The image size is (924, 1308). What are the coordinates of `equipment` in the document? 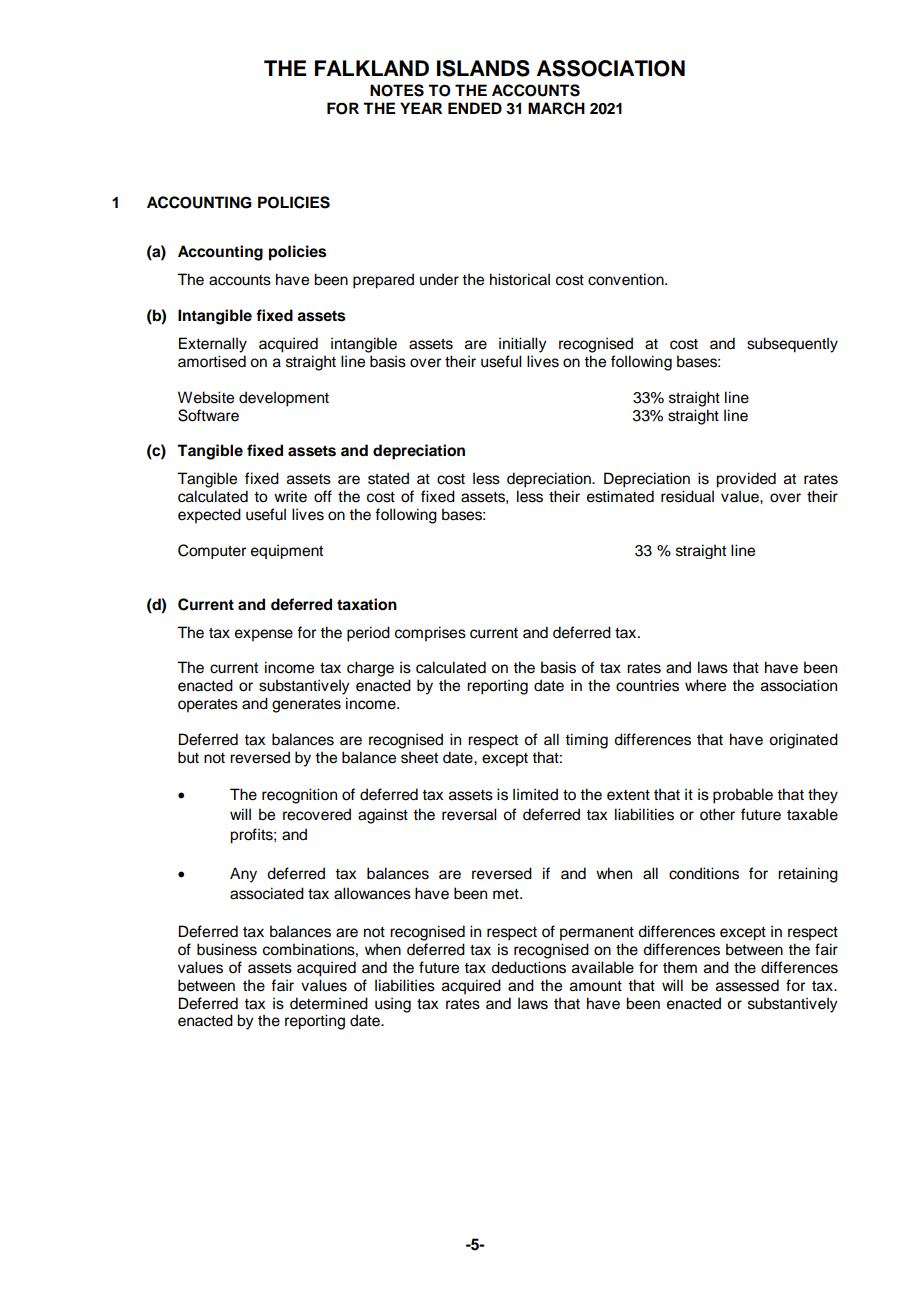 It's located at (287, 551).
